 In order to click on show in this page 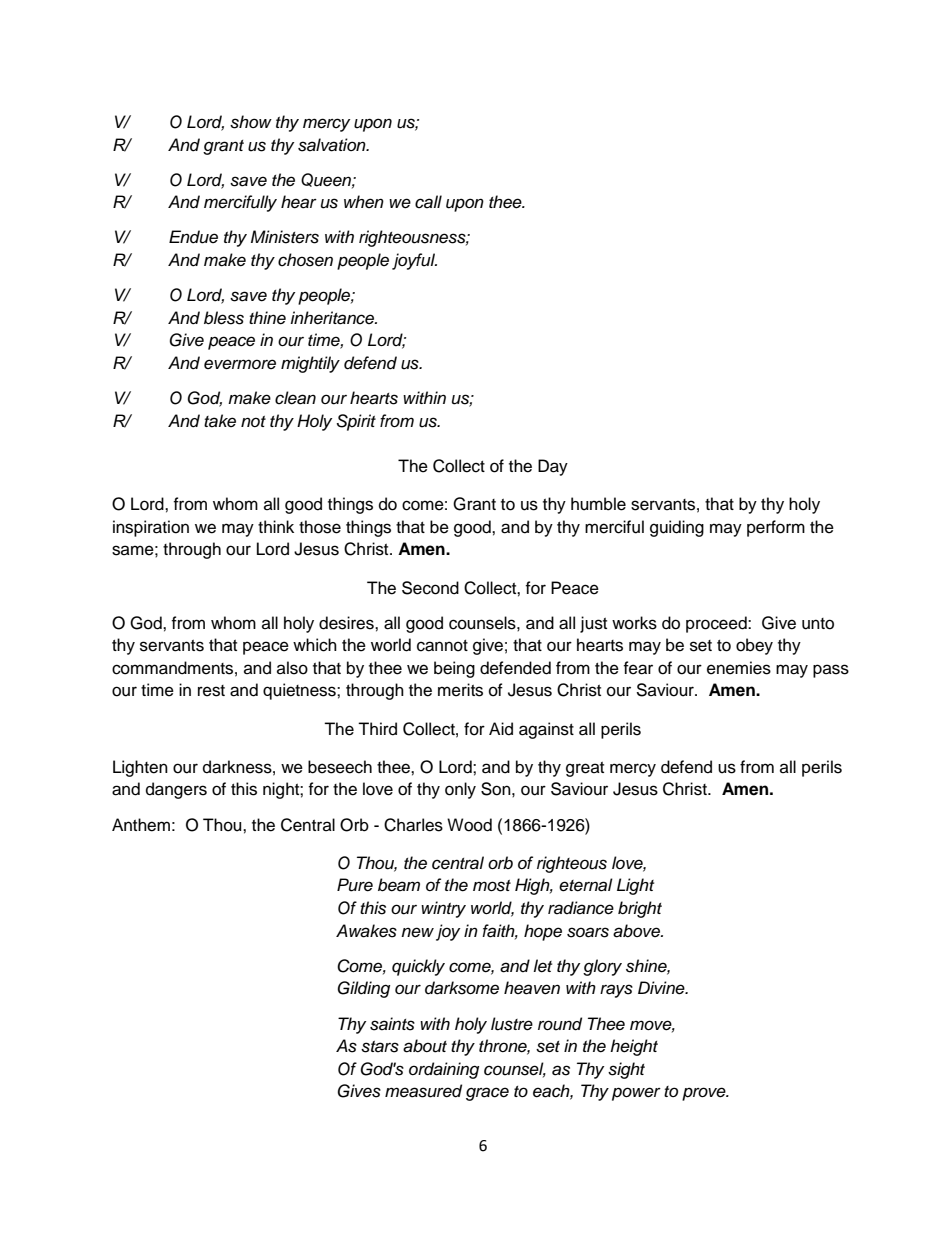, I will do `click(251, 122)`.
